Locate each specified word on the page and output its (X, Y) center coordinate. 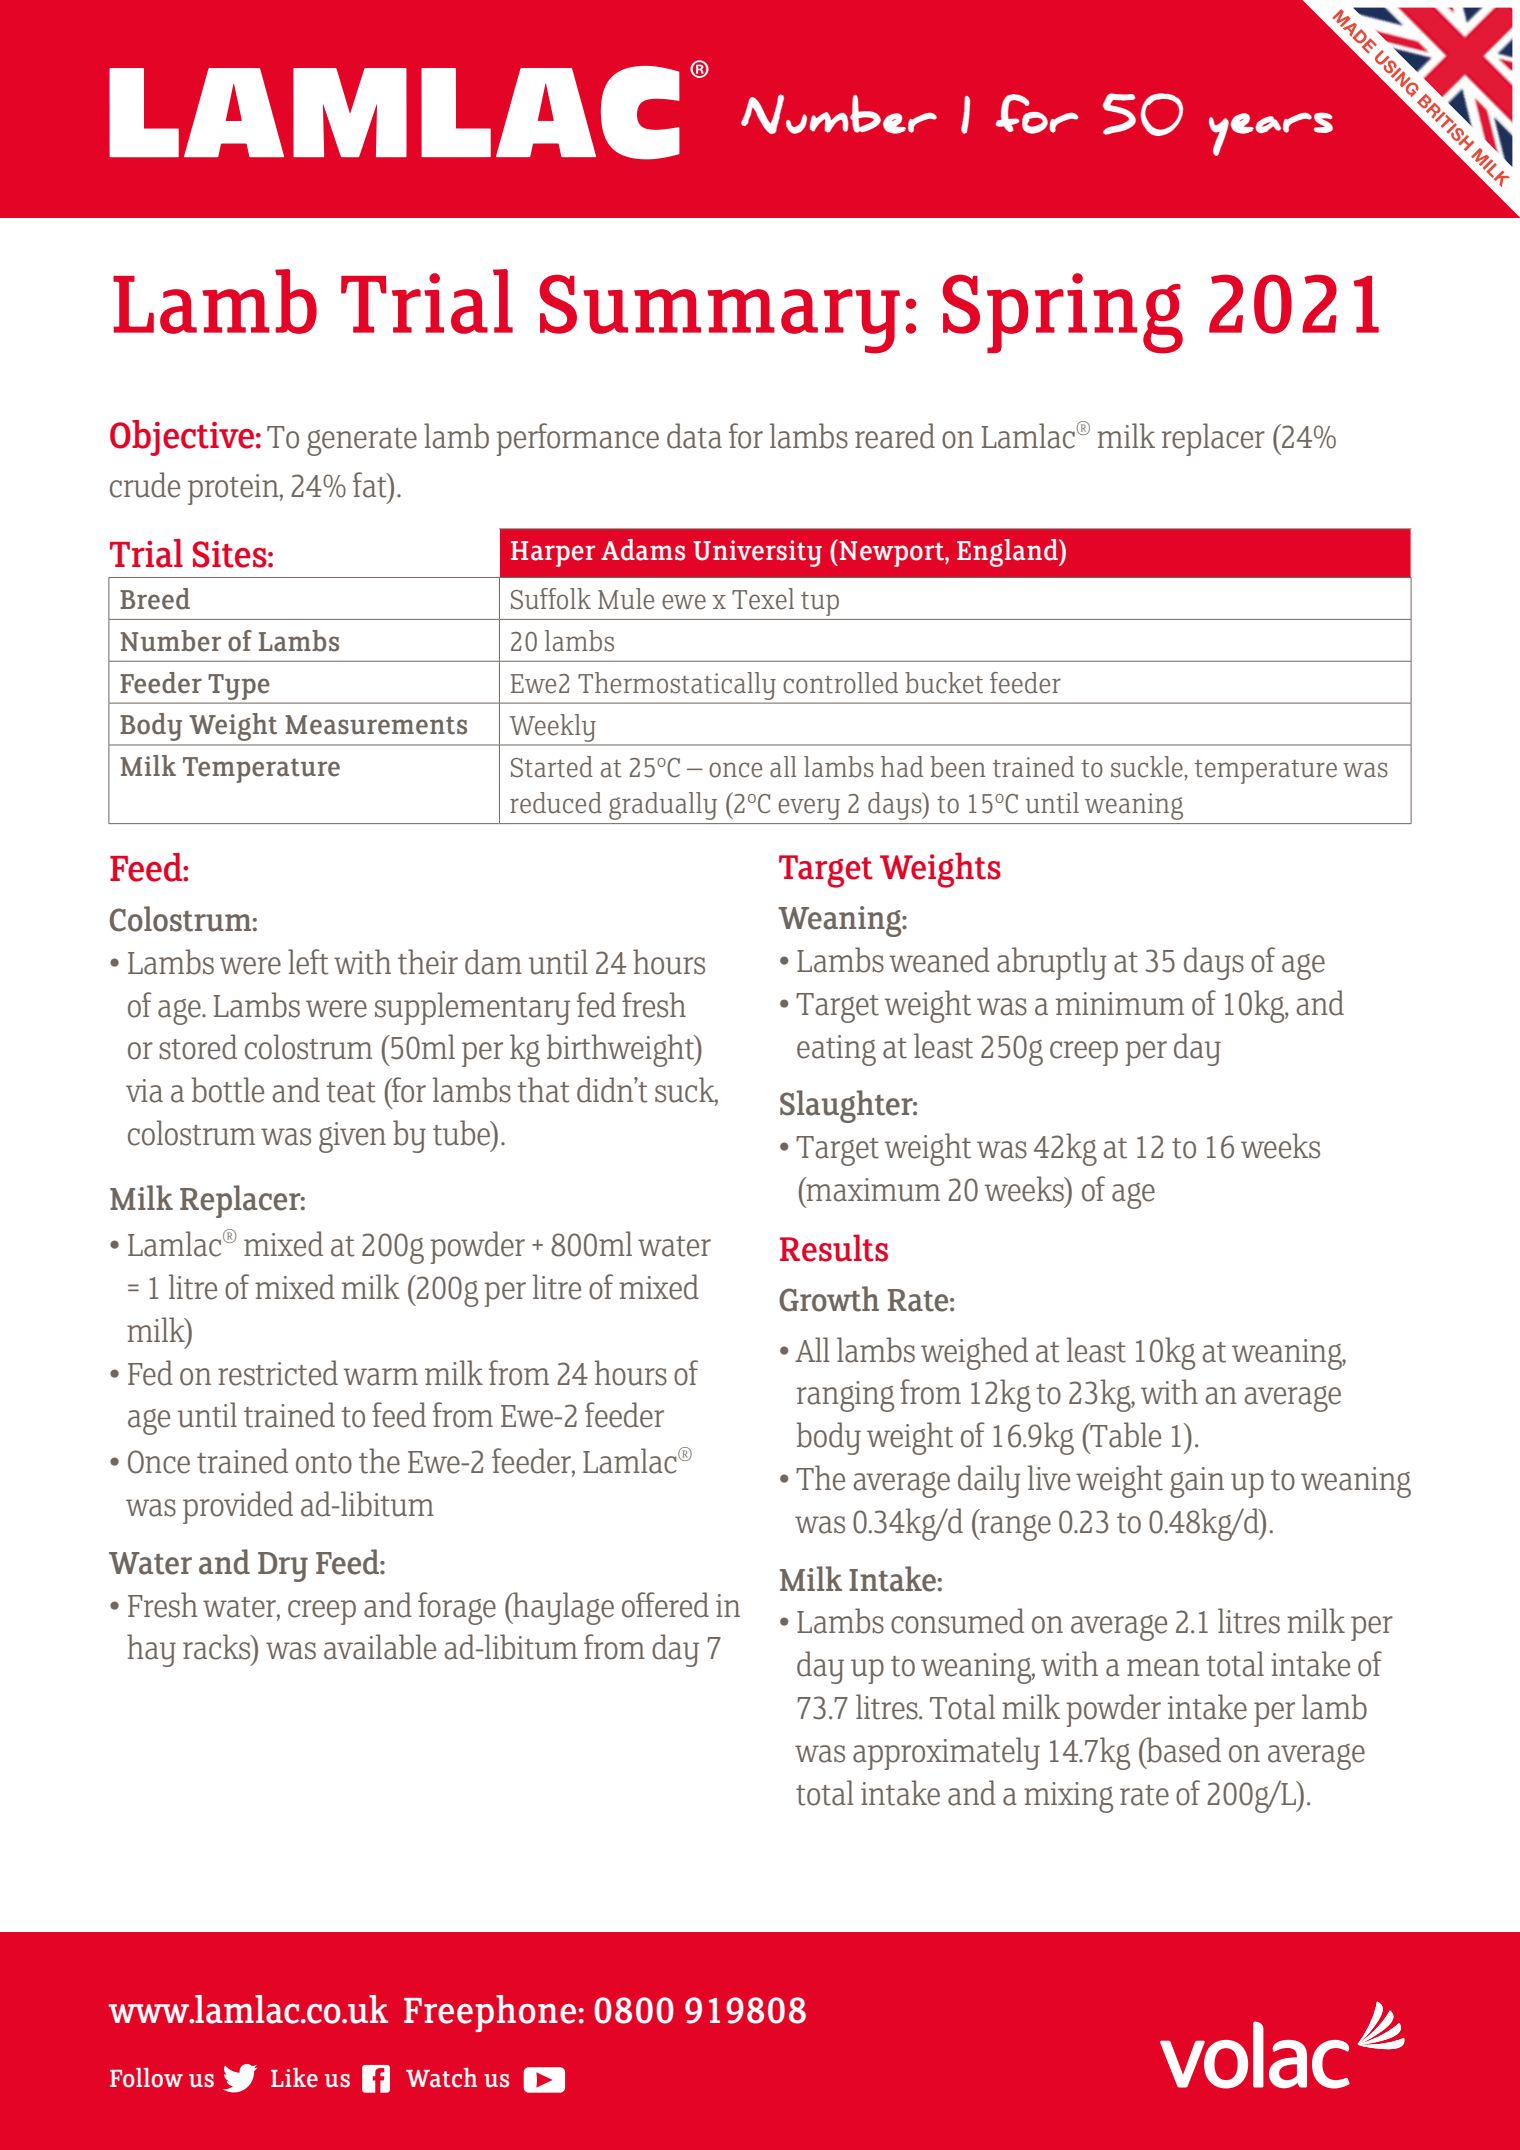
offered (665, 1605)
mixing (1068, 1797)
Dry (283, 1567)
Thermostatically (677, 686)
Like (294, 2078)
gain (1197, 1482)
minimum (1120, 1004)
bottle (228, 1090)
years (1271, 134)
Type (239, 687)
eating (836, 1050)
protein (234, 489)
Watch (441, 2078)
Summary (719, 314)
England (1008, 553)
